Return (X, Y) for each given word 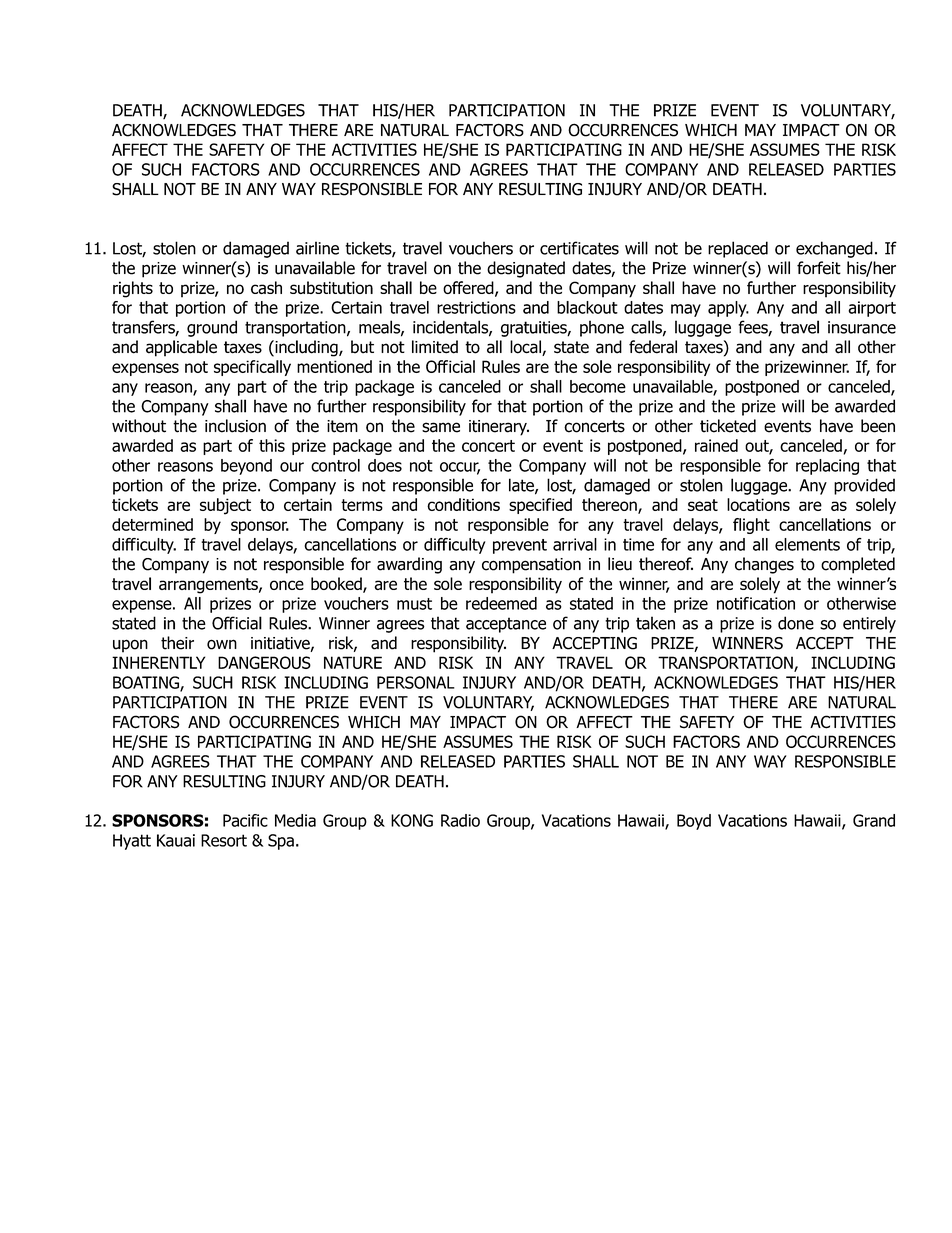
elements (807, 544)
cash (266, 287)
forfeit (819, 268)
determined (152, 524)
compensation (531, 566)
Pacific (245, 820)
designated (526, 269)
